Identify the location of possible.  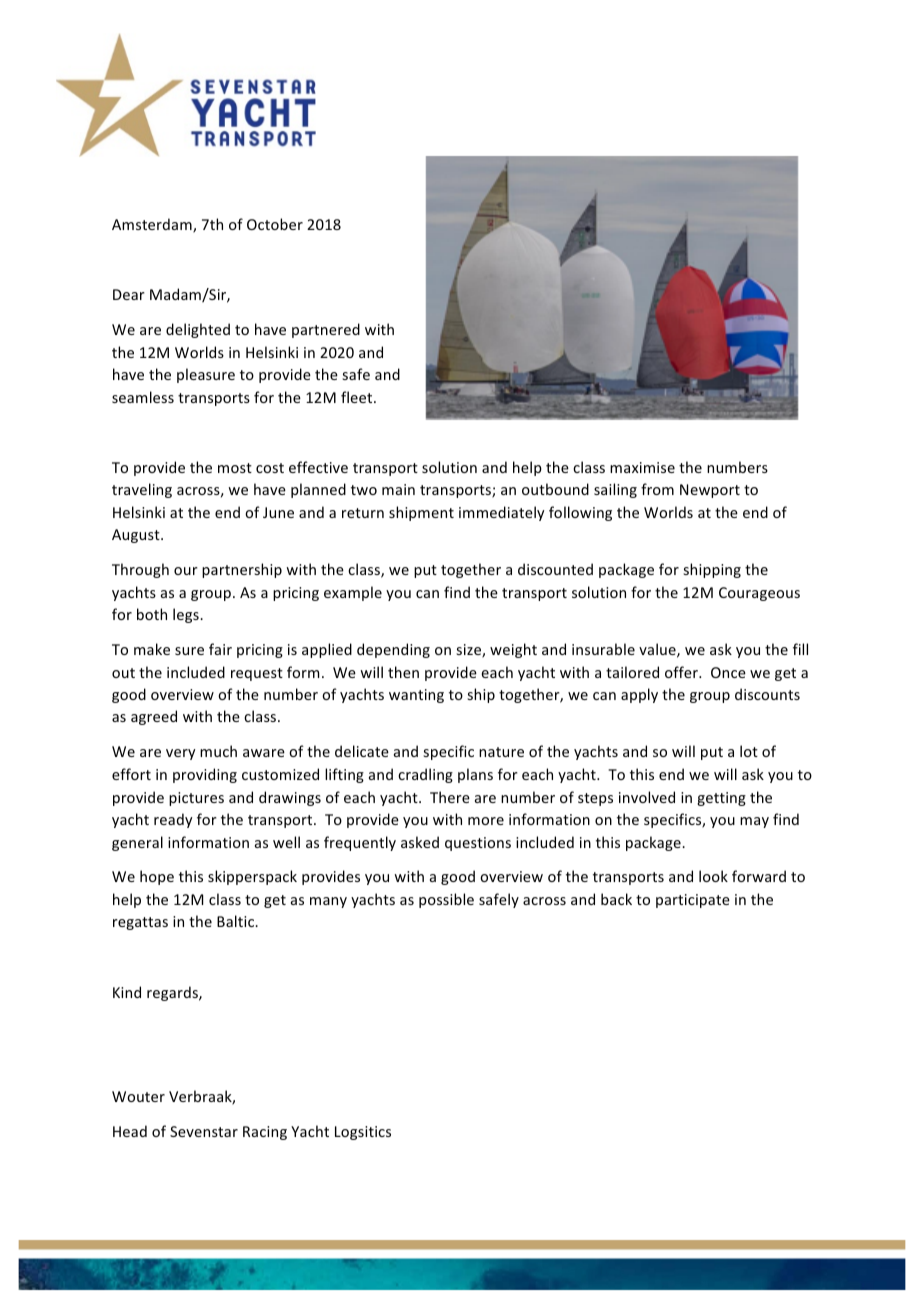
(446, 900).
